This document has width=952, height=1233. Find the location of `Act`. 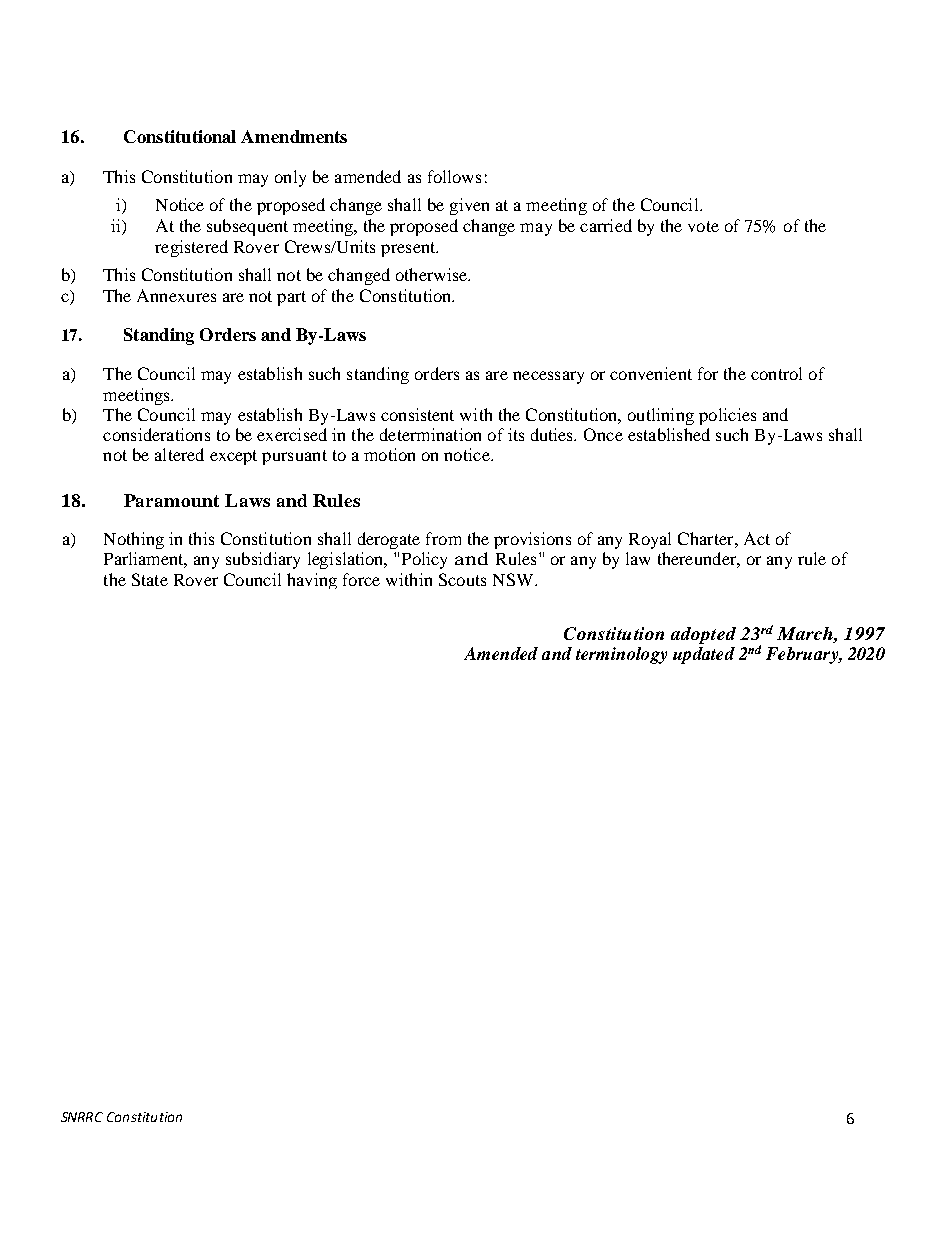

Act is located at coordinates (757, 538).
